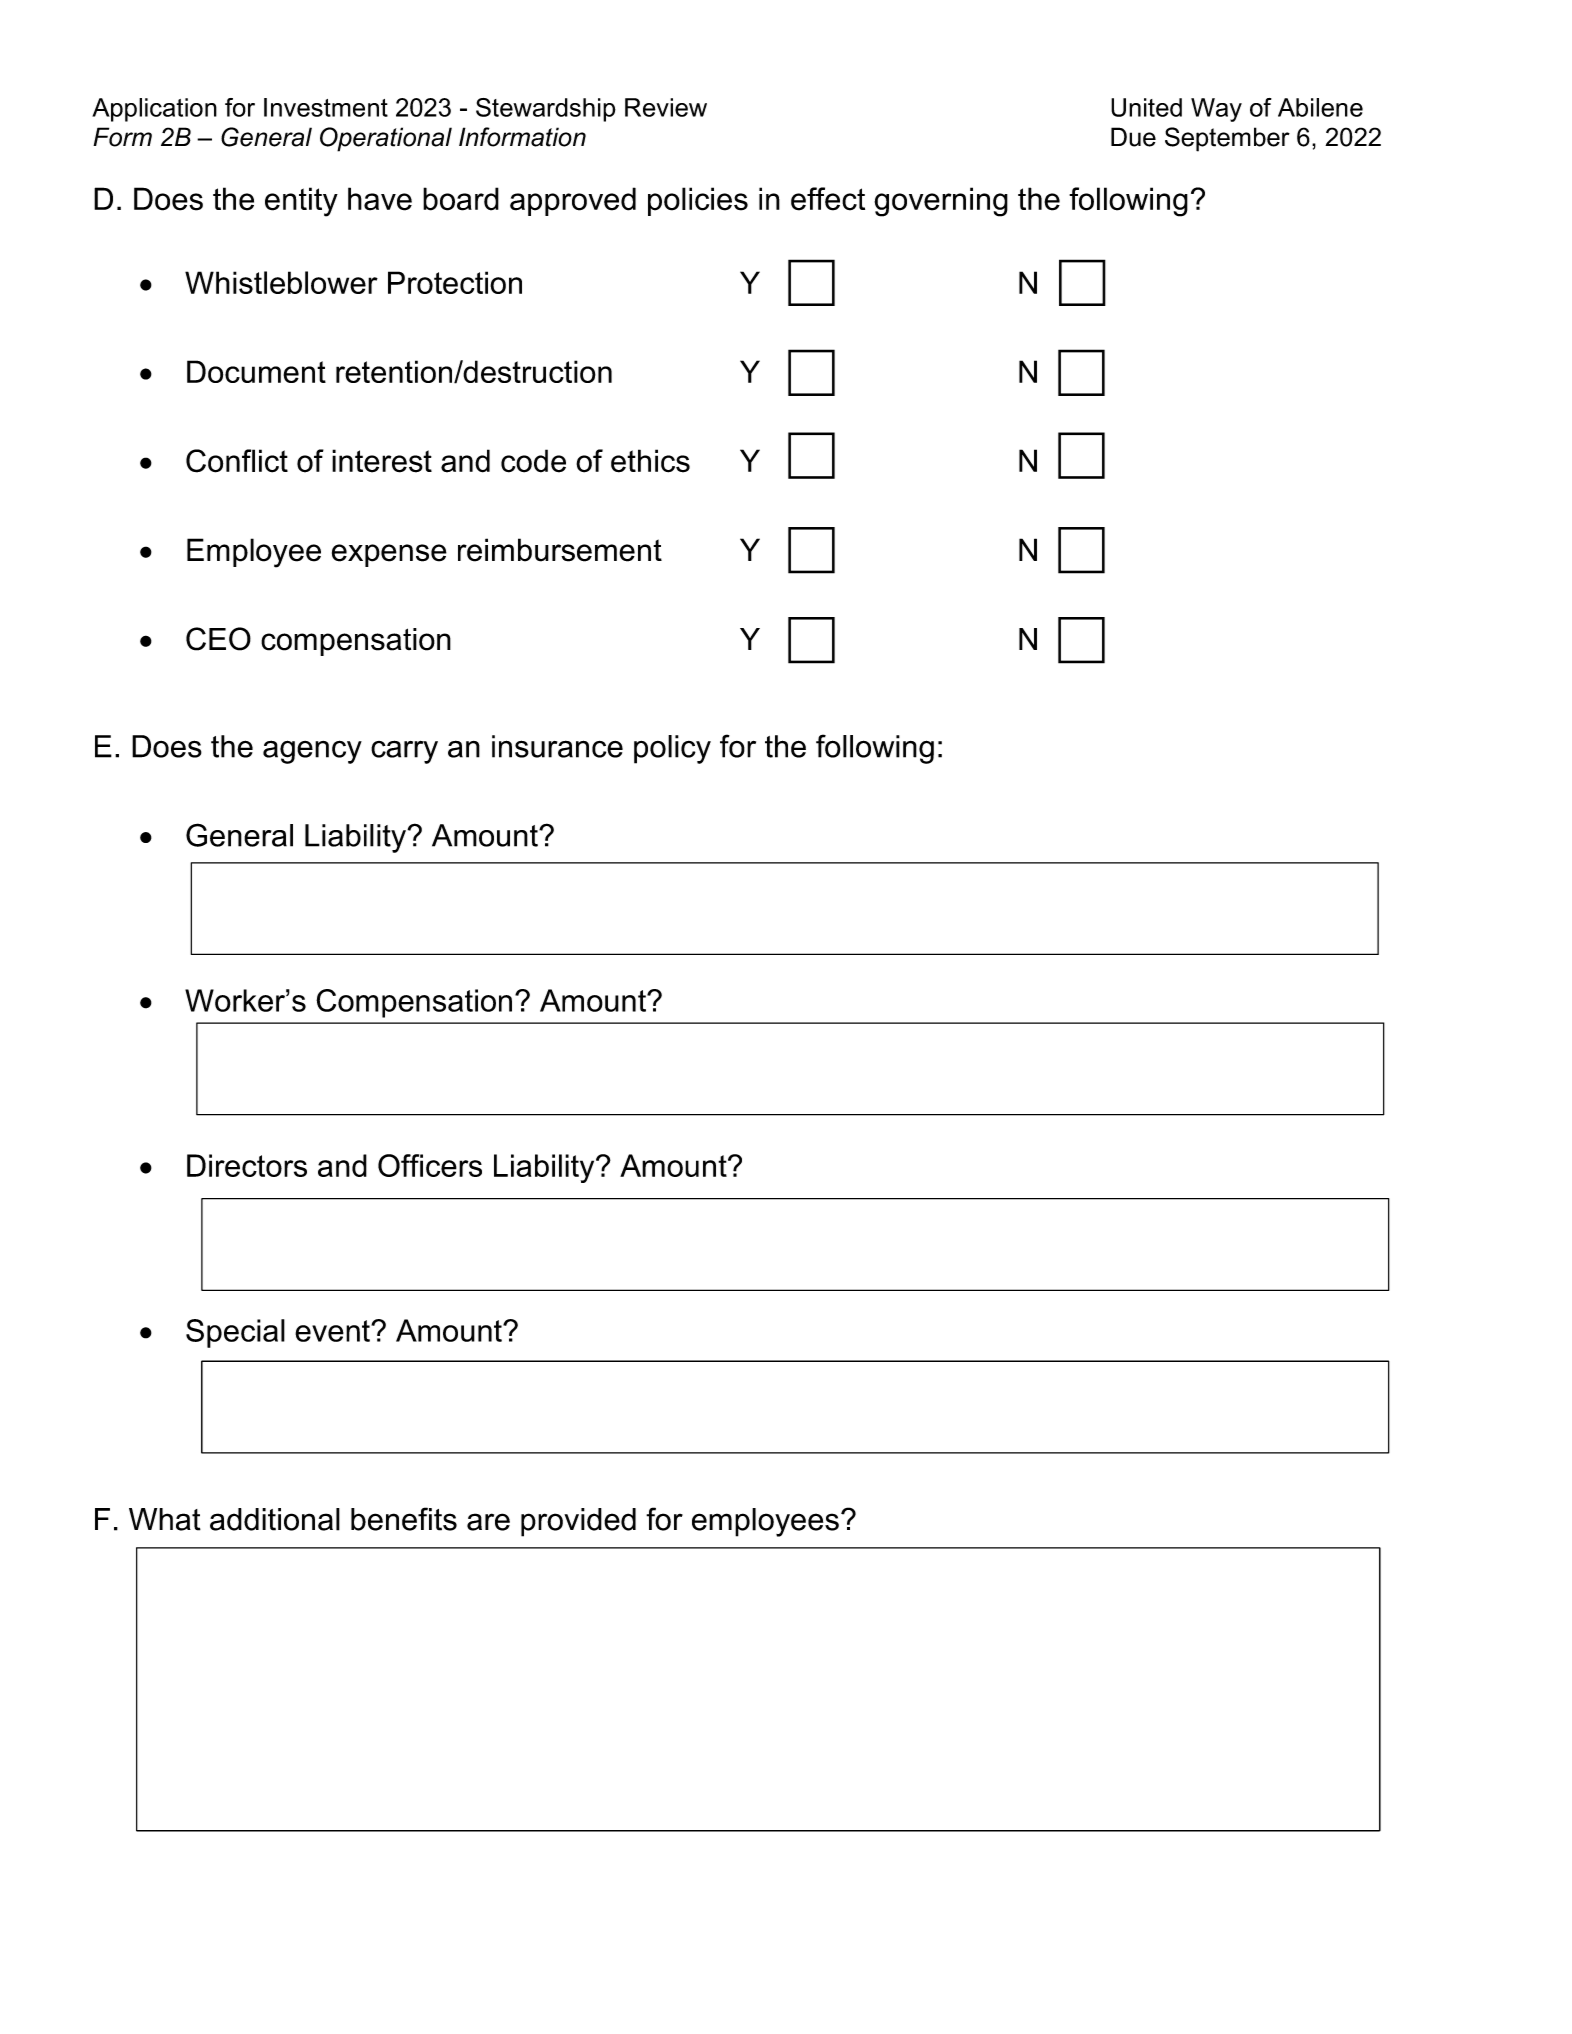 Image resolution: width=1572 pixels, height=2034 pixels. Describe the element at coordinates (218, 639) in the image. I see `CEO` at that location.
